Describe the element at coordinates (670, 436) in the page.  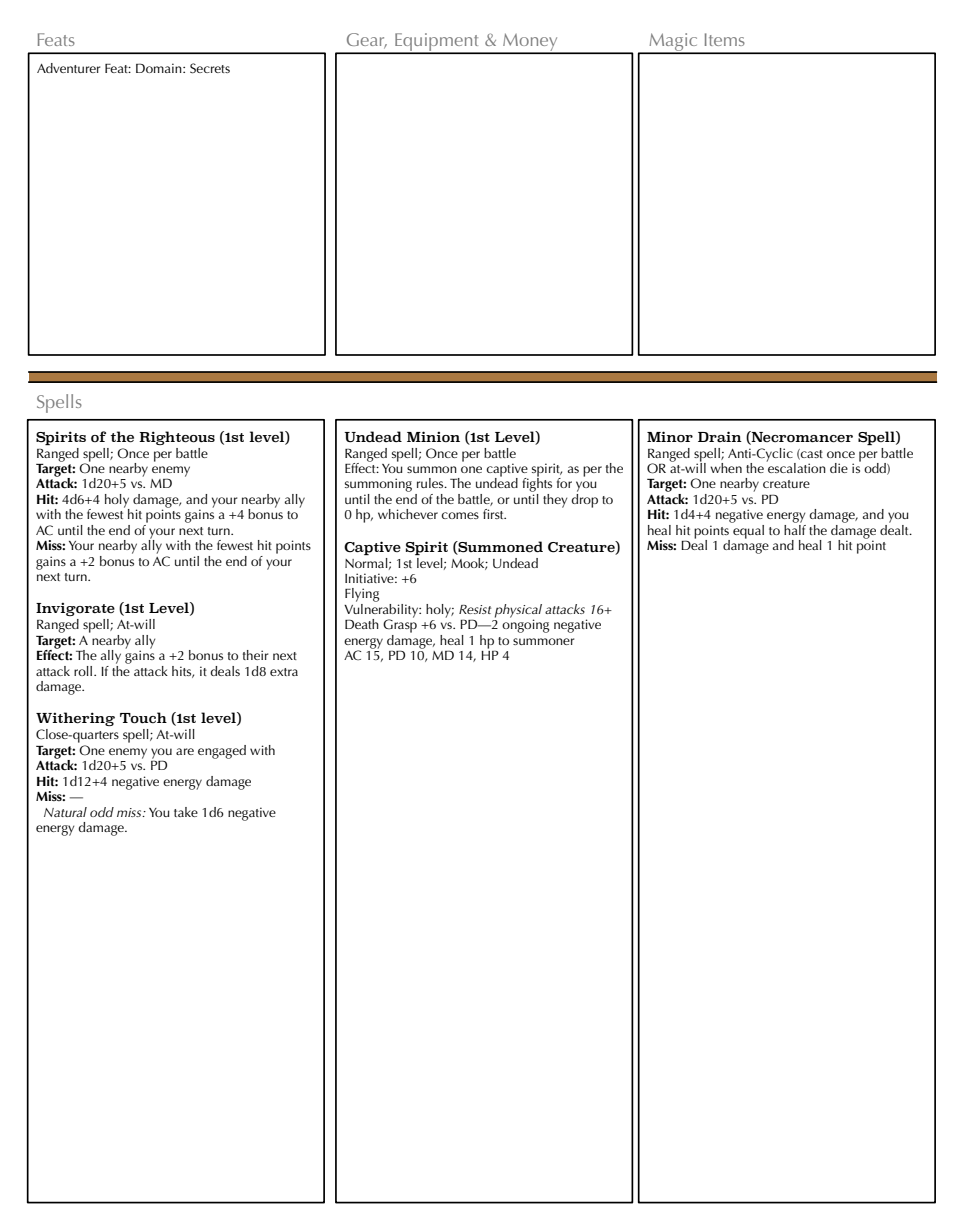
I see `Minor` at that location.
